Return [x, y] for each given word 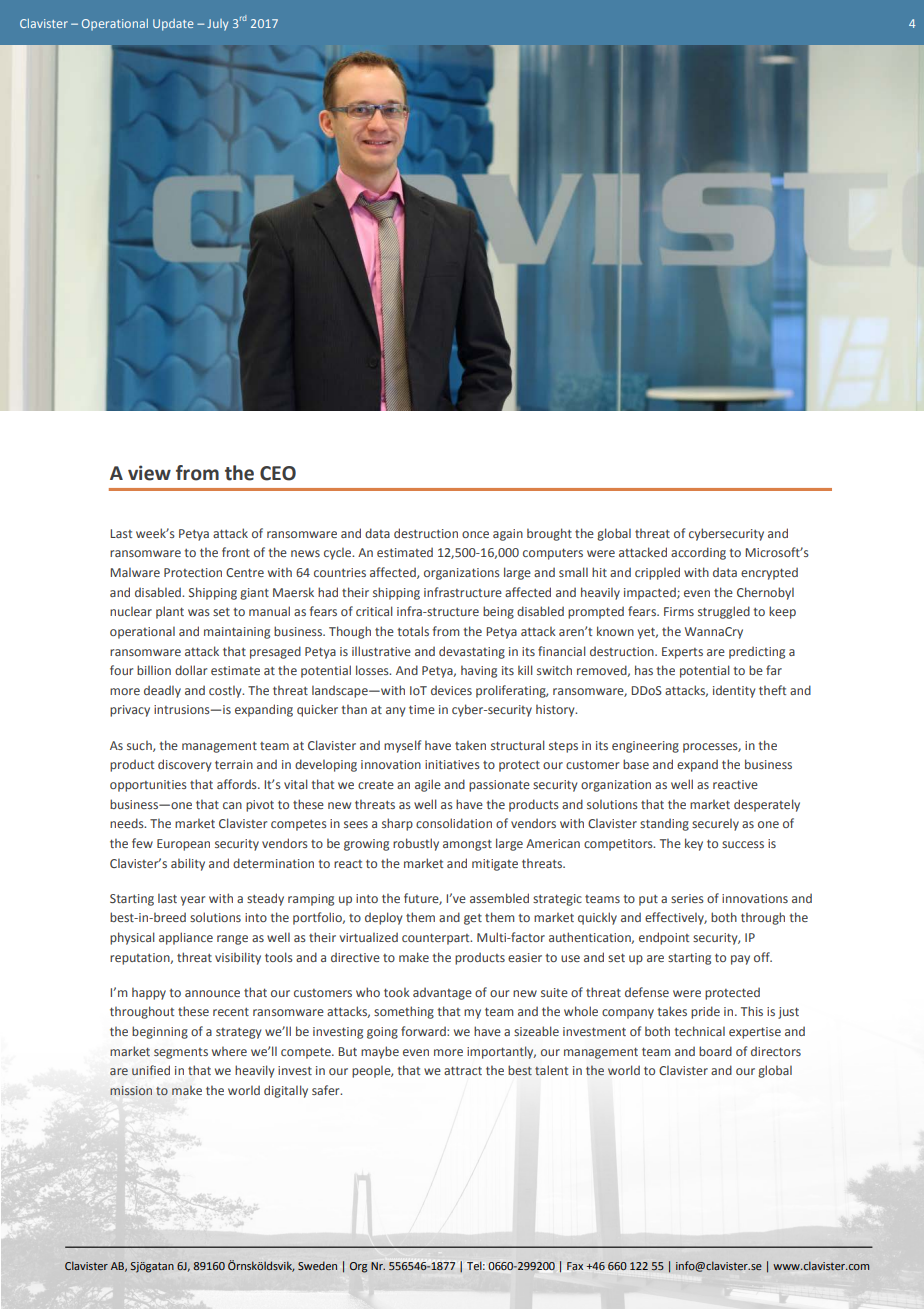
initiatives [452, 764]
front [236, 552]
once [475, 534]
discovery [184, 765]
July [217, 25]
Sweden [317, 1265]
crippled [657, 573]
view [149, 473]
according [698, 553]
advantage [442, 993]
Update [173, 25]
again [508, 535]
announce [212, 993]
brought [549, 534]
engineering [645, 747]
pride [705, 1012]
